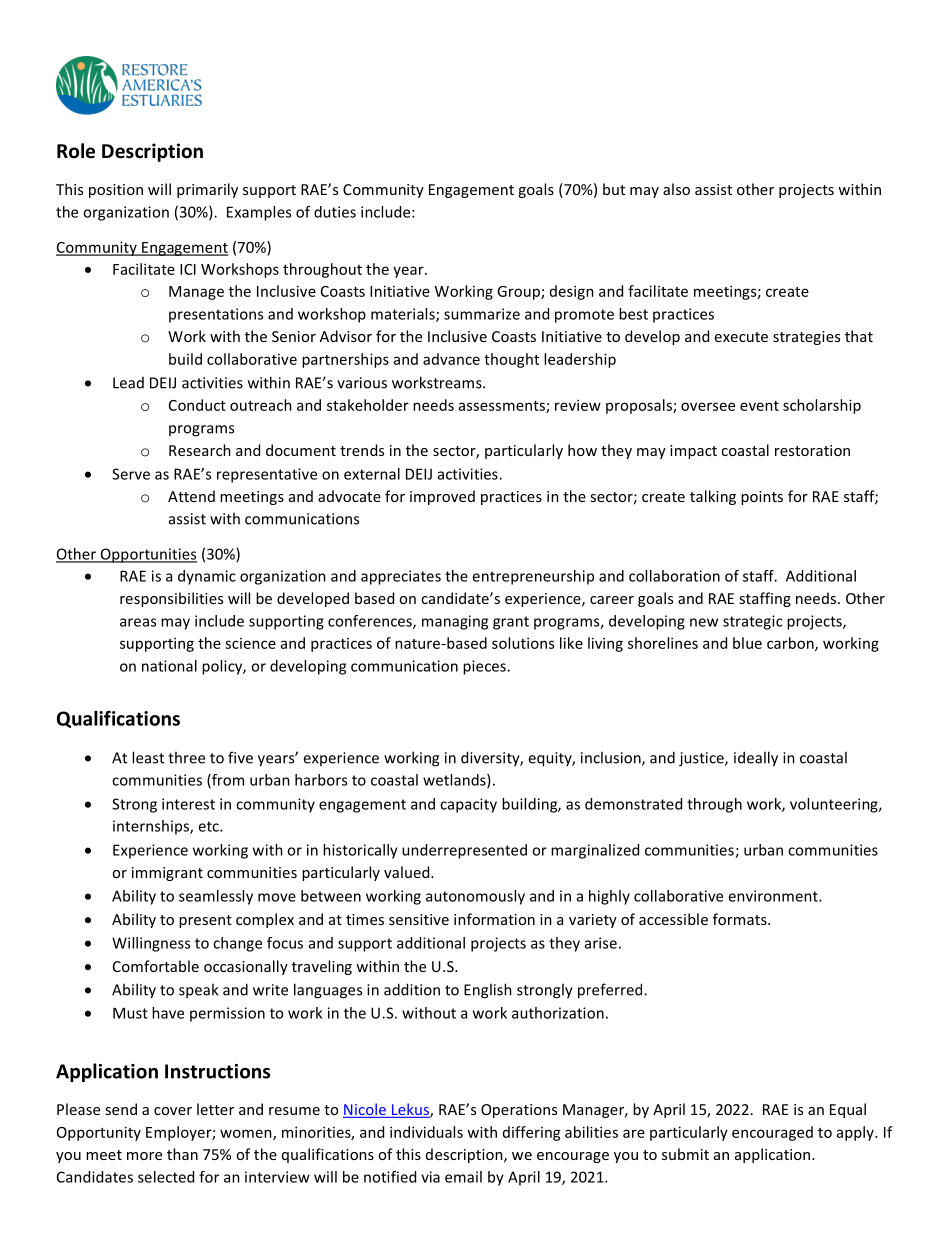  I want to click on national, so click(169, 666).
